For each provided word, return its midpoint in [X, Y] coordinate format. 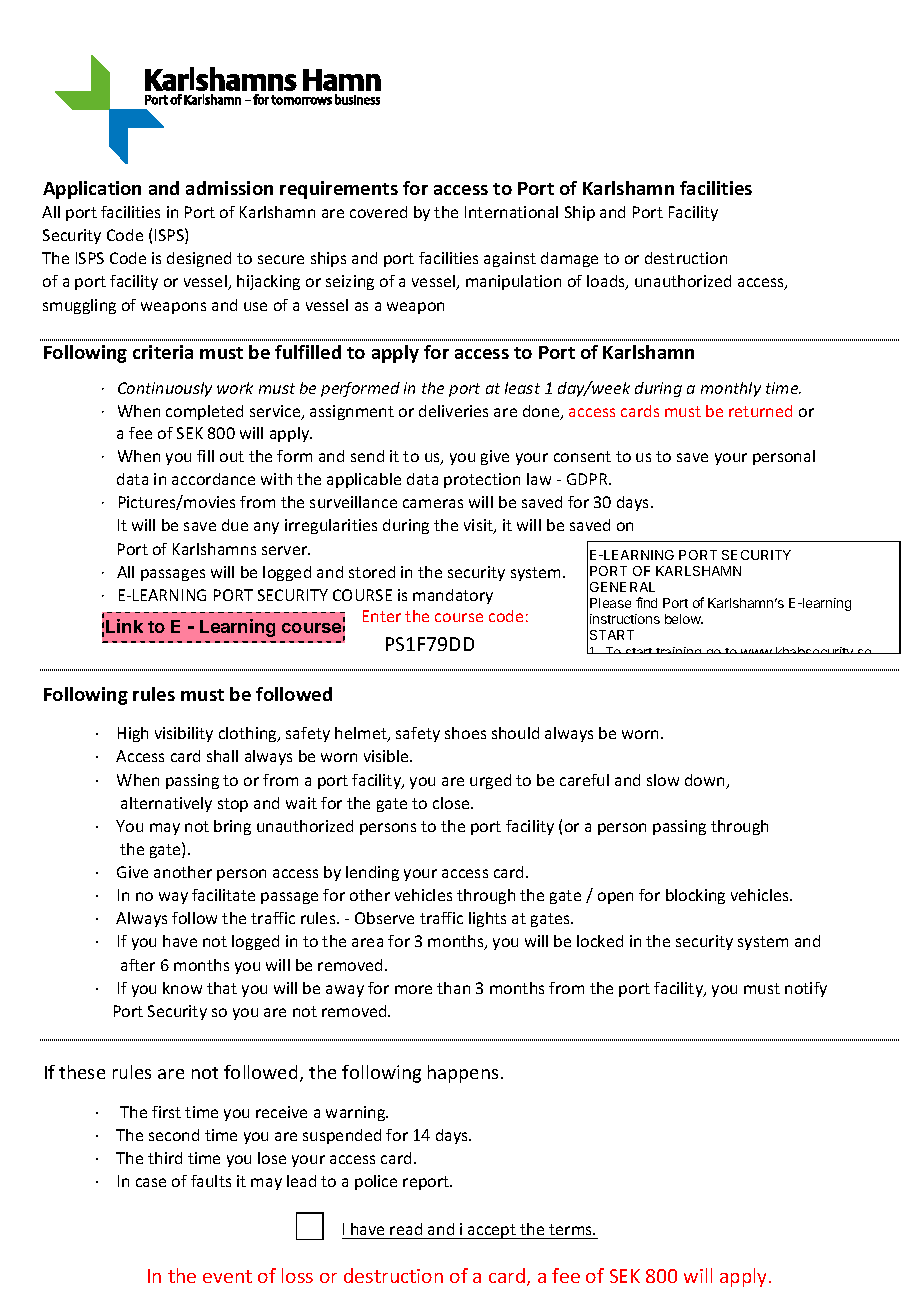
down [706, 781]
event [227, 1276]
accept [492, 1231]
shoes [465, 733]
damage [569, 259]
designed [199, 259]
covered [378, 212]
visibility [184, 734]
